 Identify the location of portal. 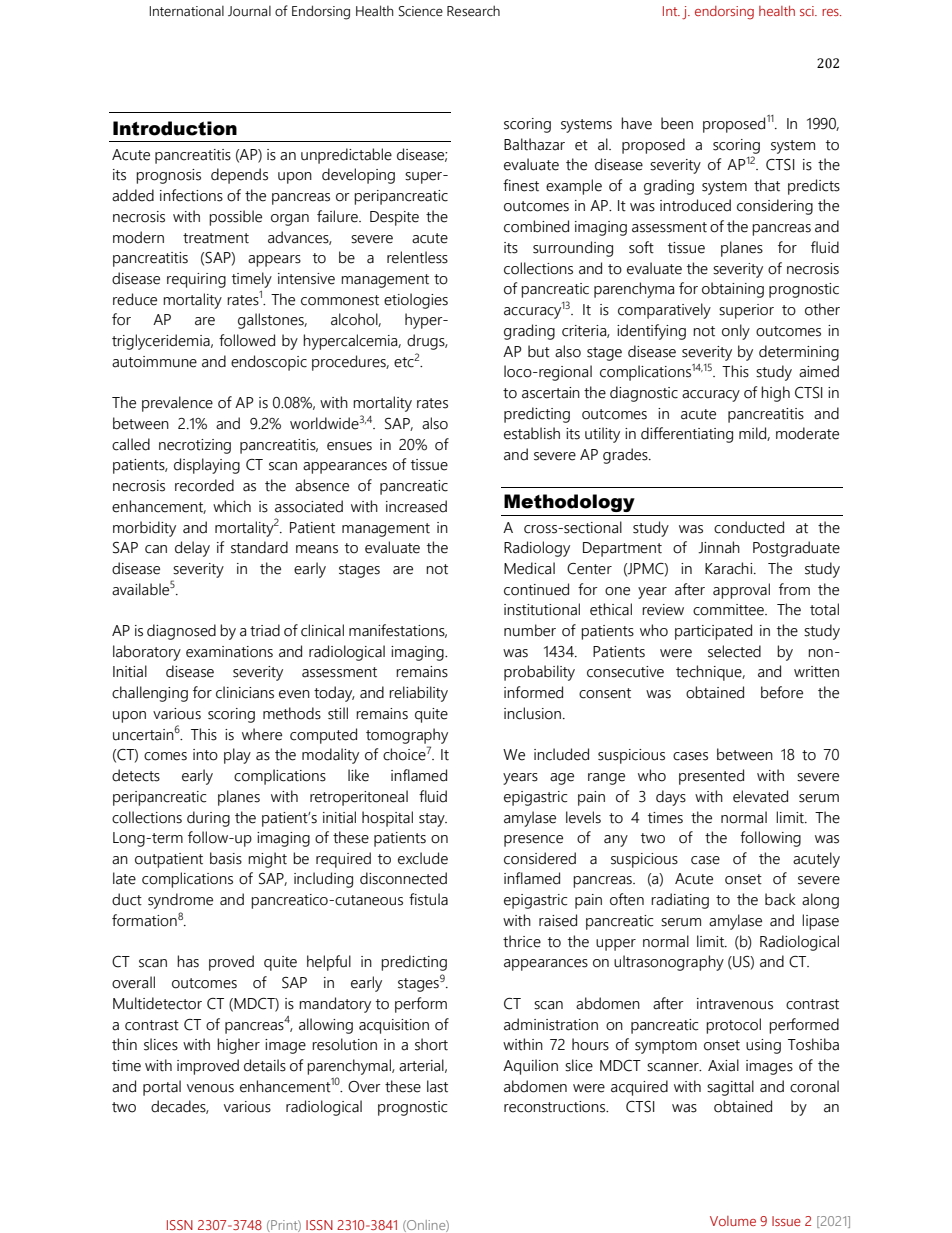
(162, 1088).
